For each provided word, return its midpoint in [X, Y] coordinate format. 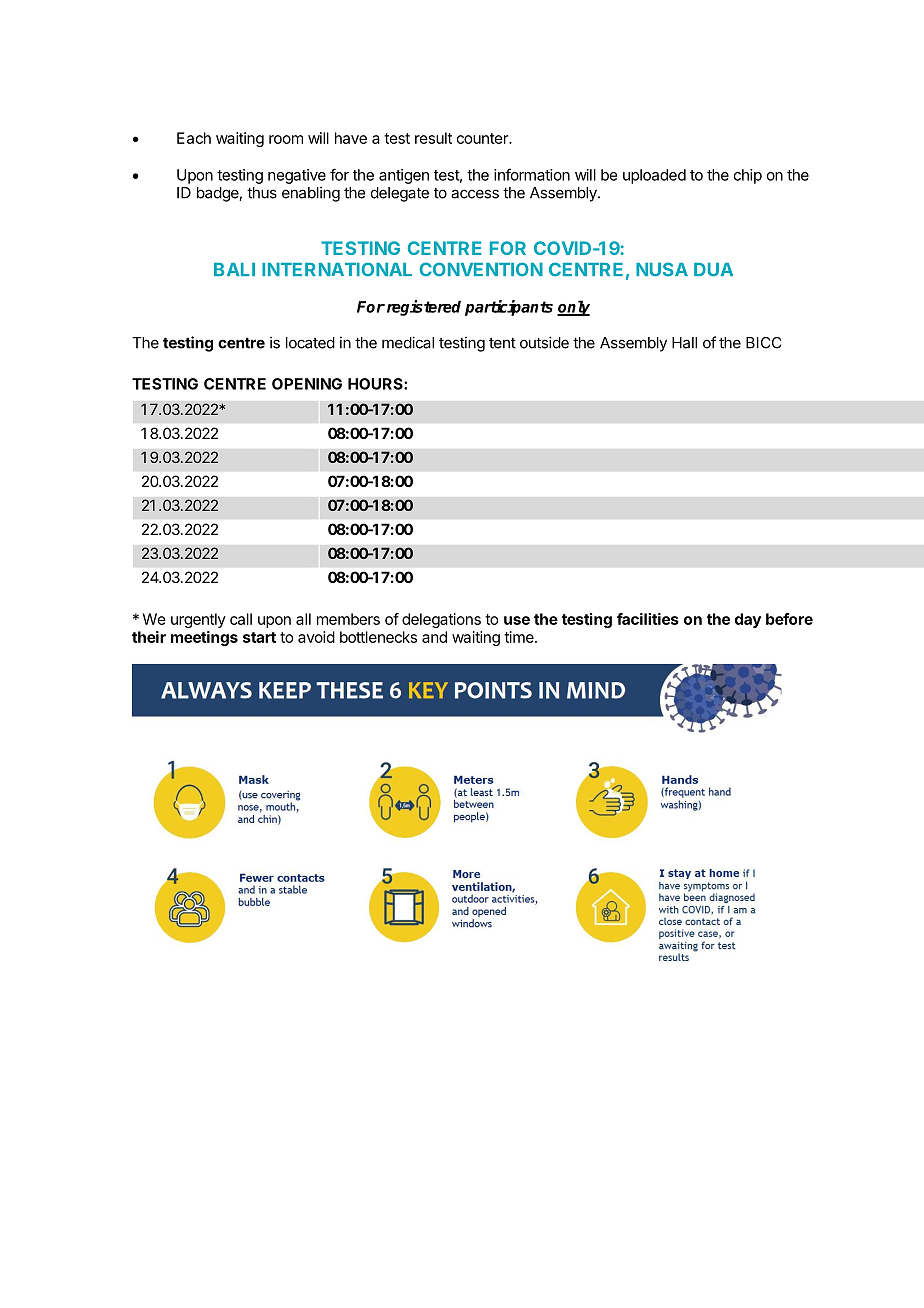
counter [483, 138]
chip [748, 176]
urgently [198, 620]
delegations [441, 620]
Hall [684, 343]
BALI [234, 269]
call [241, 619]
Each [194, 138]
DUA [713, 270]
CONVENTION [481, 269]
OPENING [307, 384]
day [748, 620]
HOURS [376, 384]
